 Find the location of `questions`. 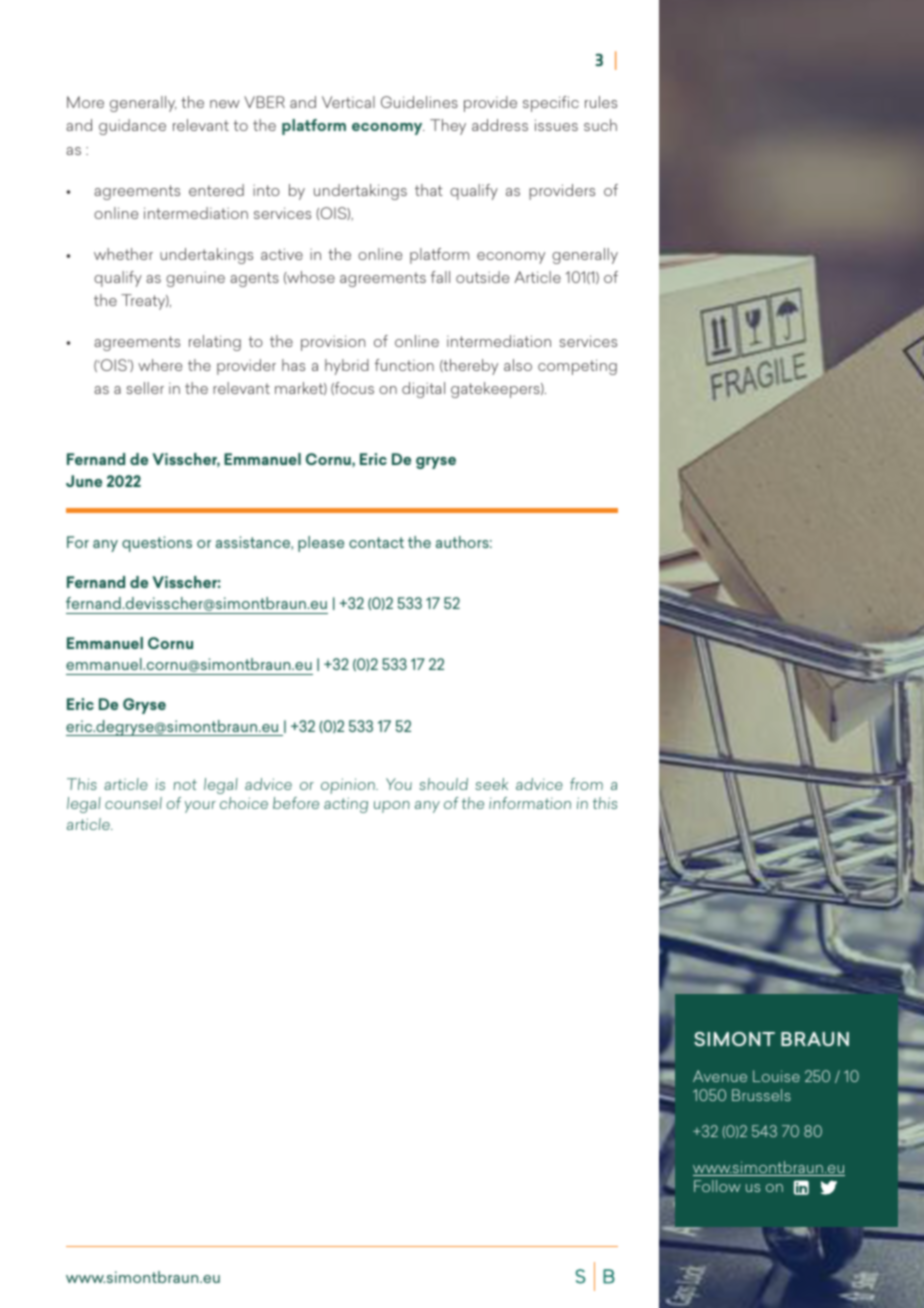

questions is located at coordinates (157, 544).
